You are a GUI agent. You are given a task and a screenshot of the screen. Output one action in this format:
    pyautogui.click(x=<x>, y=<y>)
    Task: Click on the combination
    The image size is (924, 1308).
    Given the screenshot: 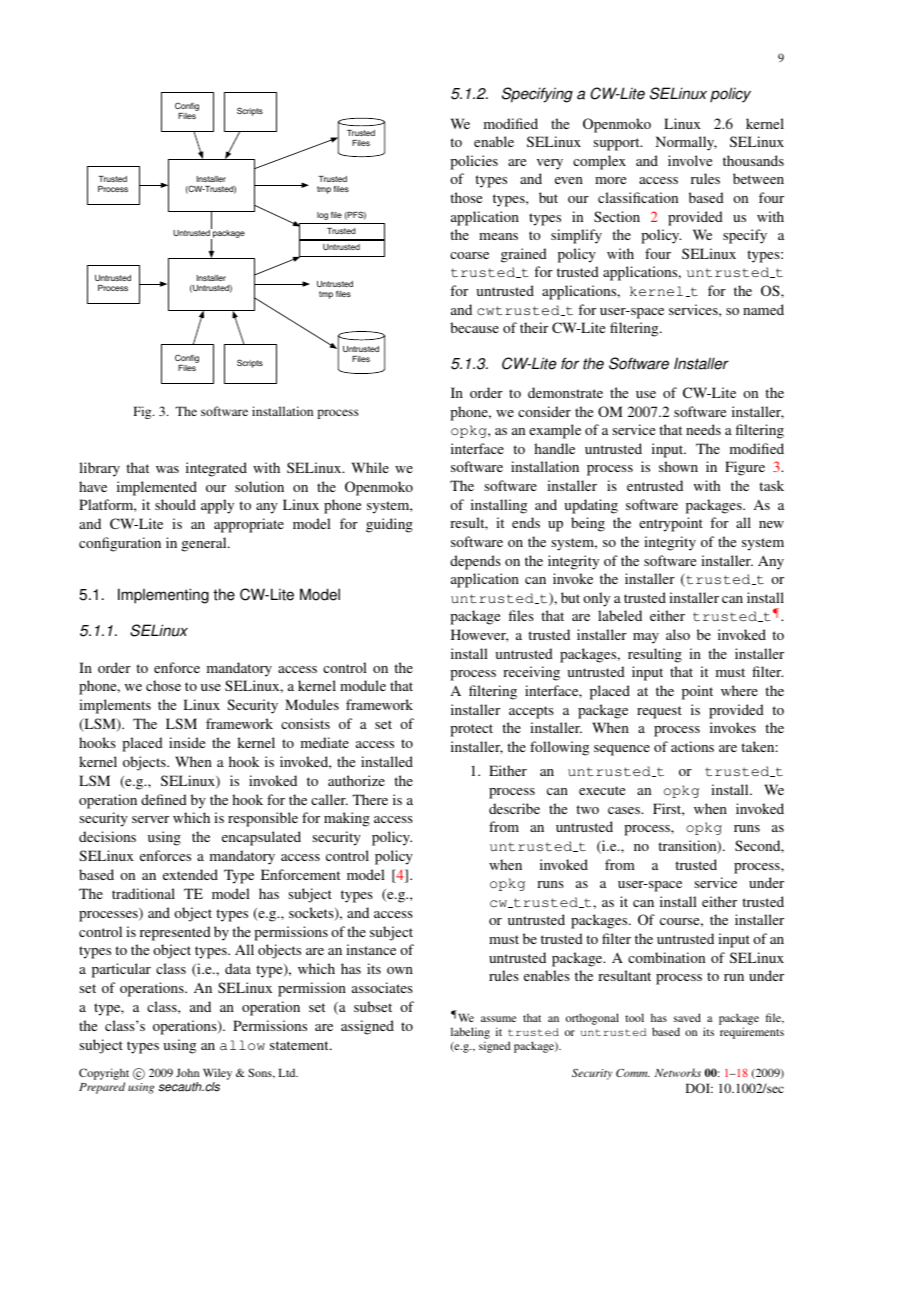 What is the action you would take?
    pyautogui.click(x=666, y=957)
